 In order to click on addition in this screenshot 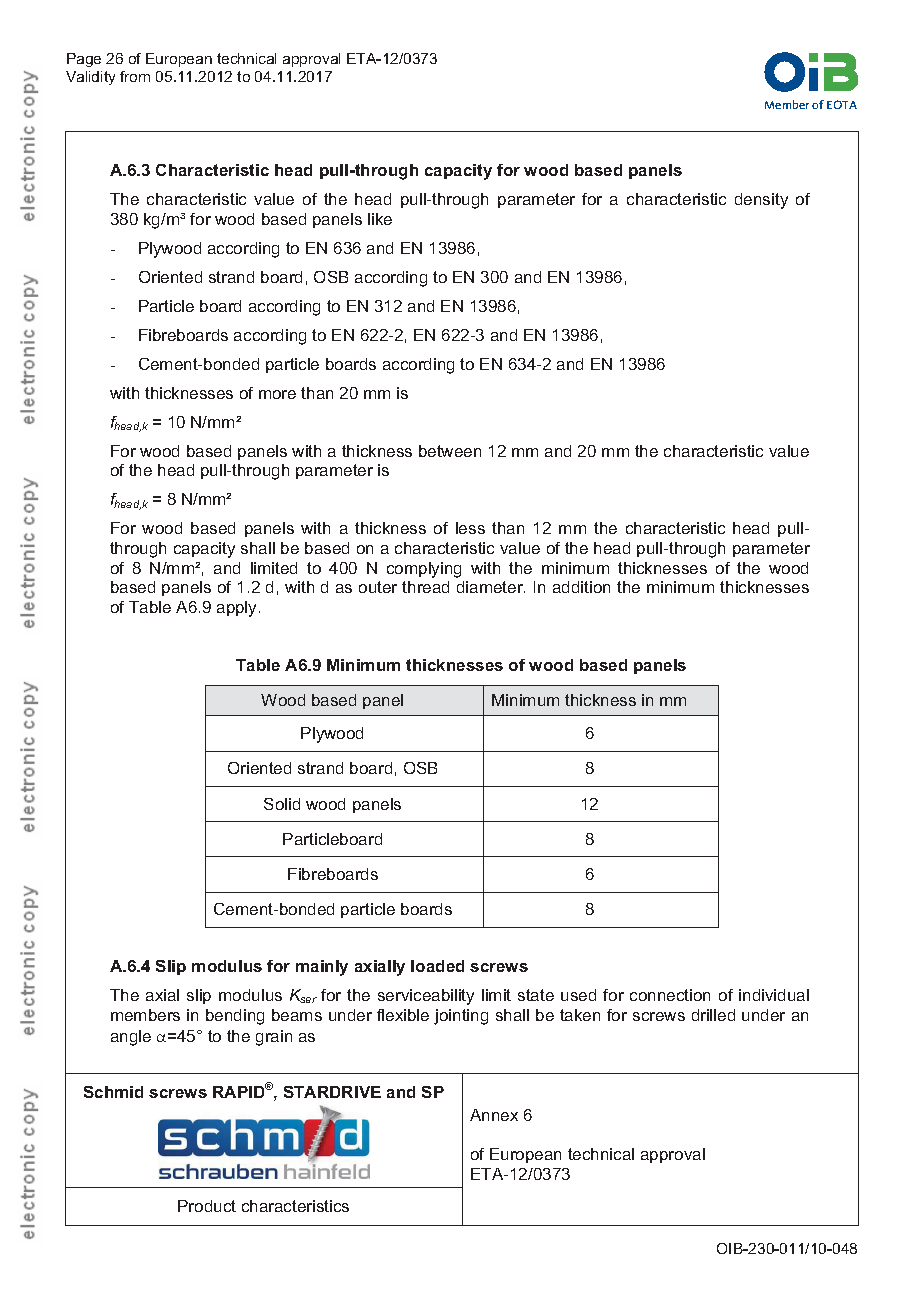, I will do `click(581, 587)`.
